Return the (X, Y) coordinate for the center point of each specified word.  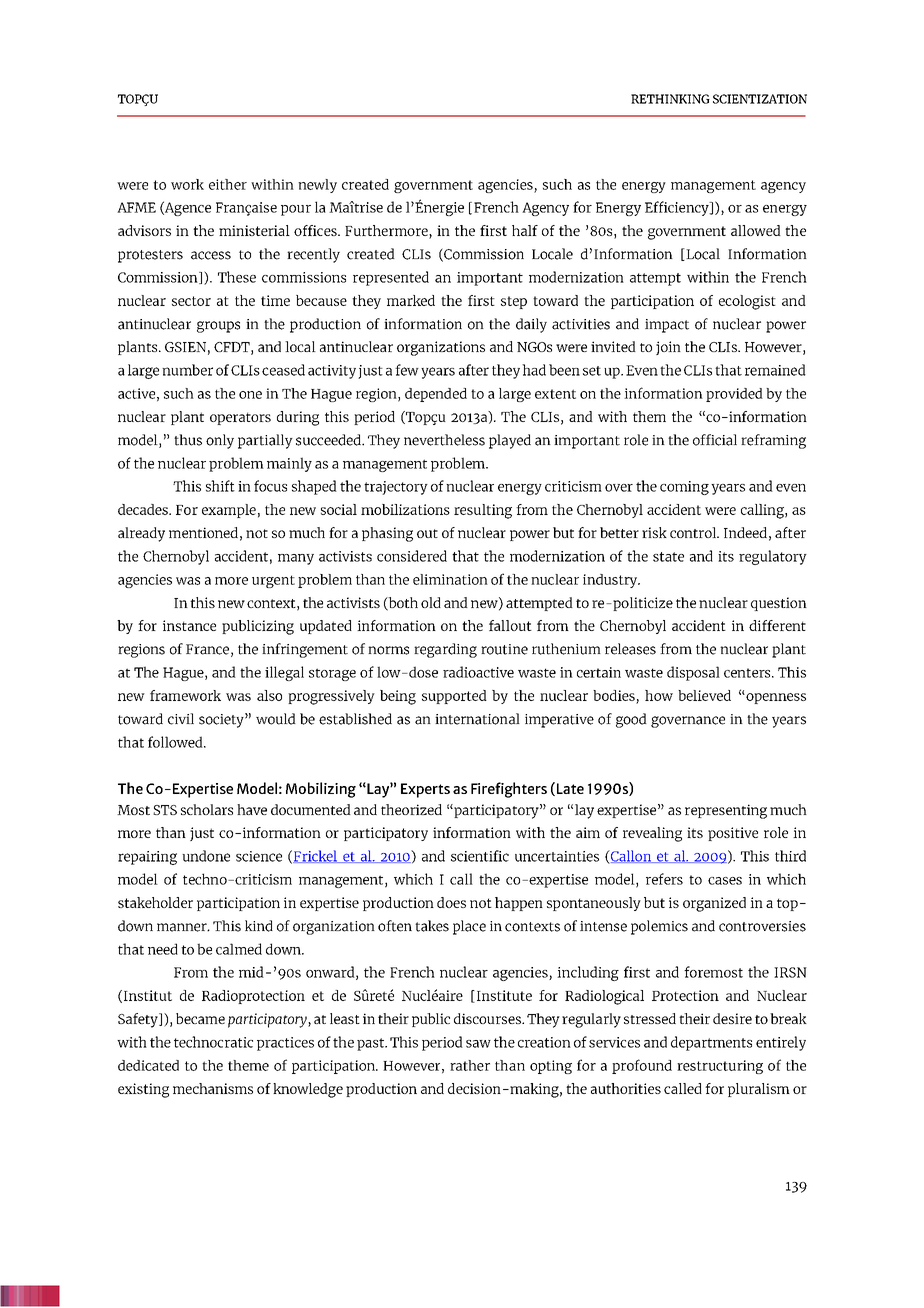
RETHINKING (670, 99)
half (525, 230)
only (220, 441)
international (477, 719)
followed (176, 742)
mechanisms (213, 1088)
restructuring (720, 1067)
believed (704, 695)
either (228, 184)
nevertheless (444, 440)
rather (470, 1065)
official (715, 440)
